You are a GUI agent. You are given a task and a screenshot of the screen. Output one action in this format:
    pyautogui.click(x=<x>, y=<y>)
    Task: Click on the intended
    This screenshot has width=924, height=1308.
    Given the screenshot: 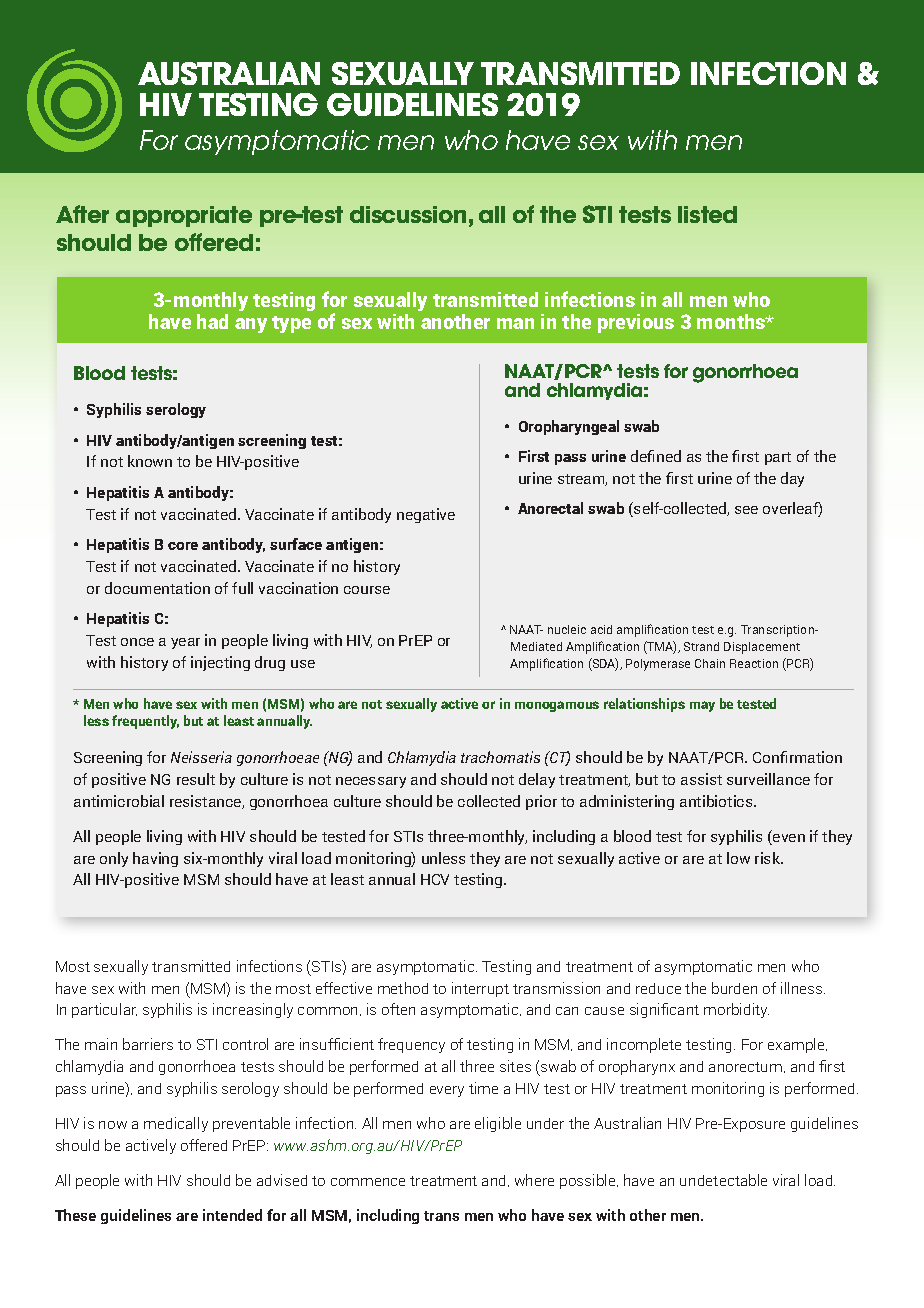 What is the action you would take?
    pyautogui.click(x=232, y=1215)
